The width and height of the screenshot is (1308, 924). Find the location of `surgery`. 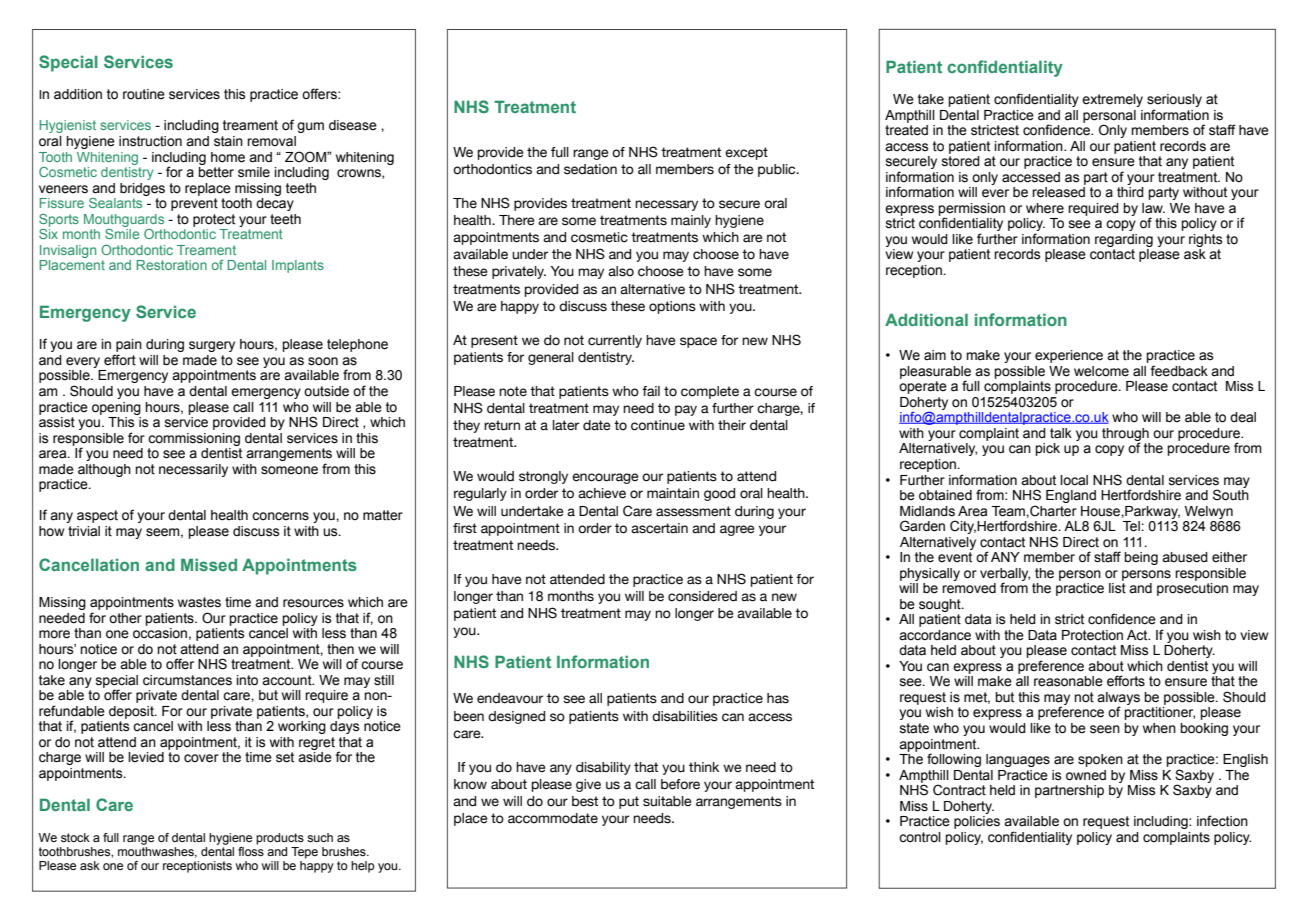

surgery is located at coordinates (212, 346).
